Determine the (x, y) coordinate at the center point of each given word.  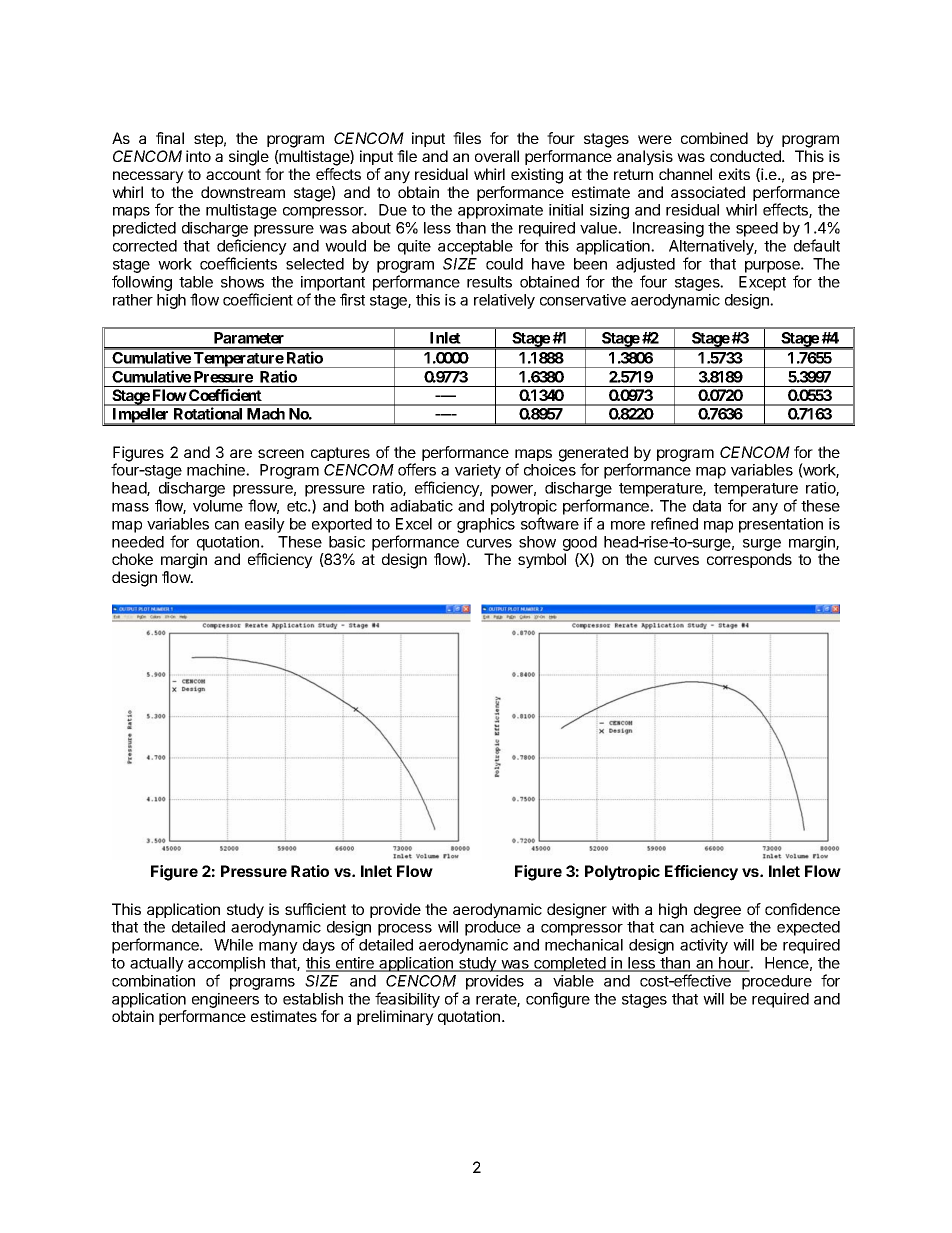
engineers (225, 1000)
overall (497, 156)
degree (717, 911)
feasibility (407, 1000)
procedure (777, 982)
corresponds (749, 560)
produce (493, 928)
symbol (542, 561)
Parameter (249, 338)
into (198, 156)
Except (762, 283)
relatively (504, 301)
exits (734, 174)
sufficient (315, 909)
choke (132, 559)
